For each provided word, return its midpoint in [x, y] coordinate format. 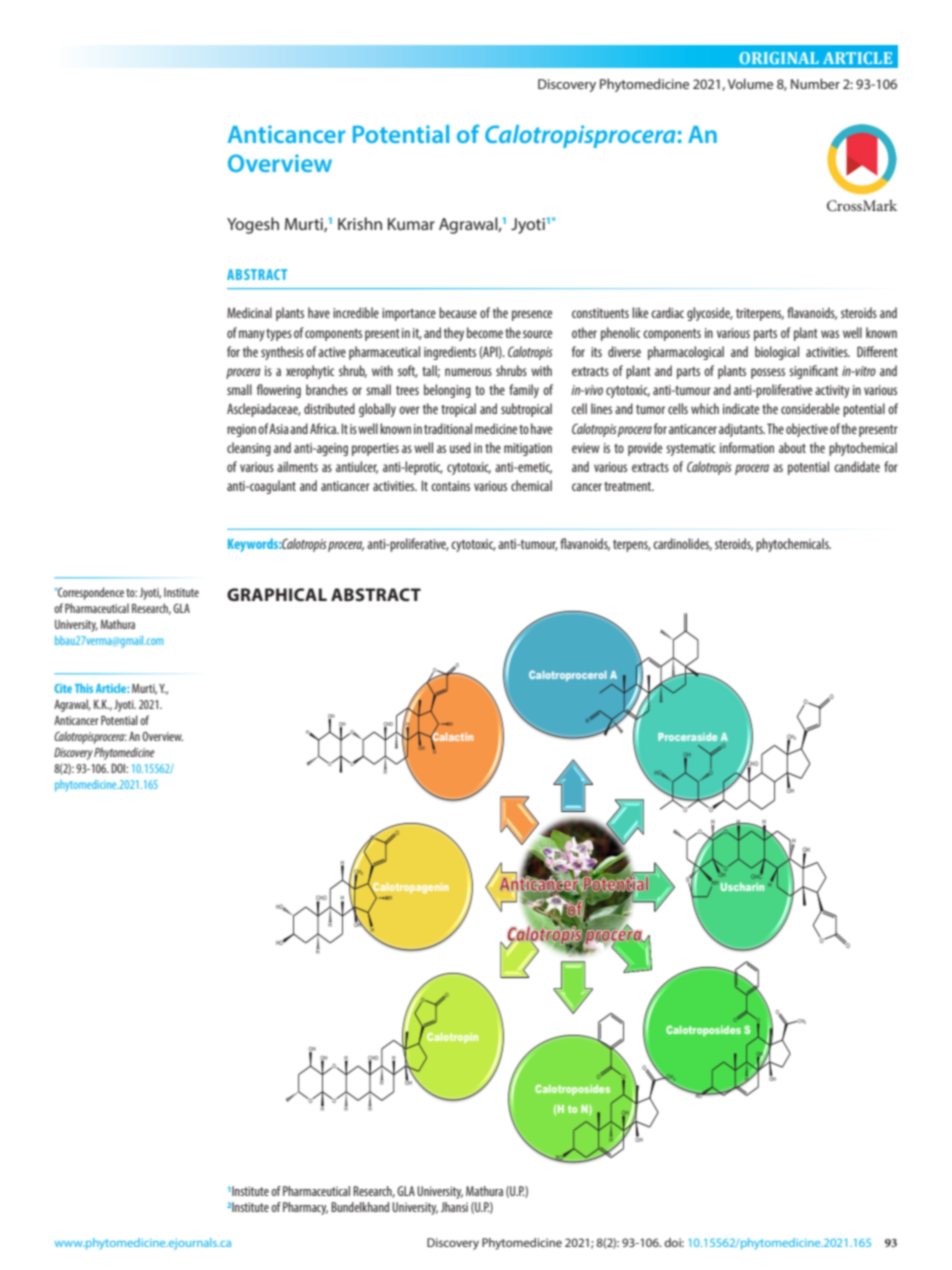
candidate [857, 466]
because [458, 312]
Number [815, 84]
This [84, 688]
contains [450, 486]
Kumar [411, 224]
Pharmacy [305, 1208]
